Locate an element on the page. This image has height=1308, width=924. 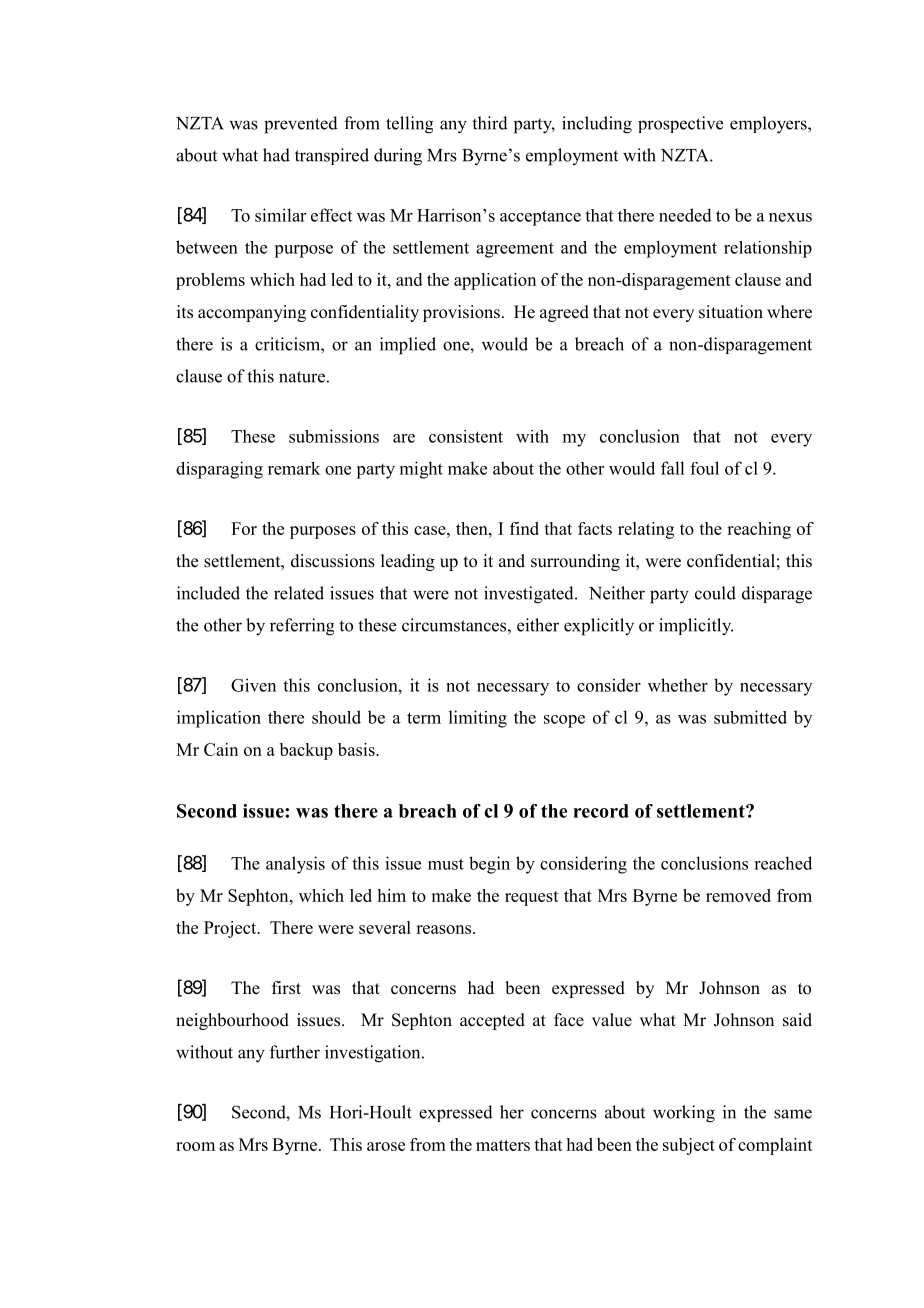
room is located at coordinates (195, 1146).
